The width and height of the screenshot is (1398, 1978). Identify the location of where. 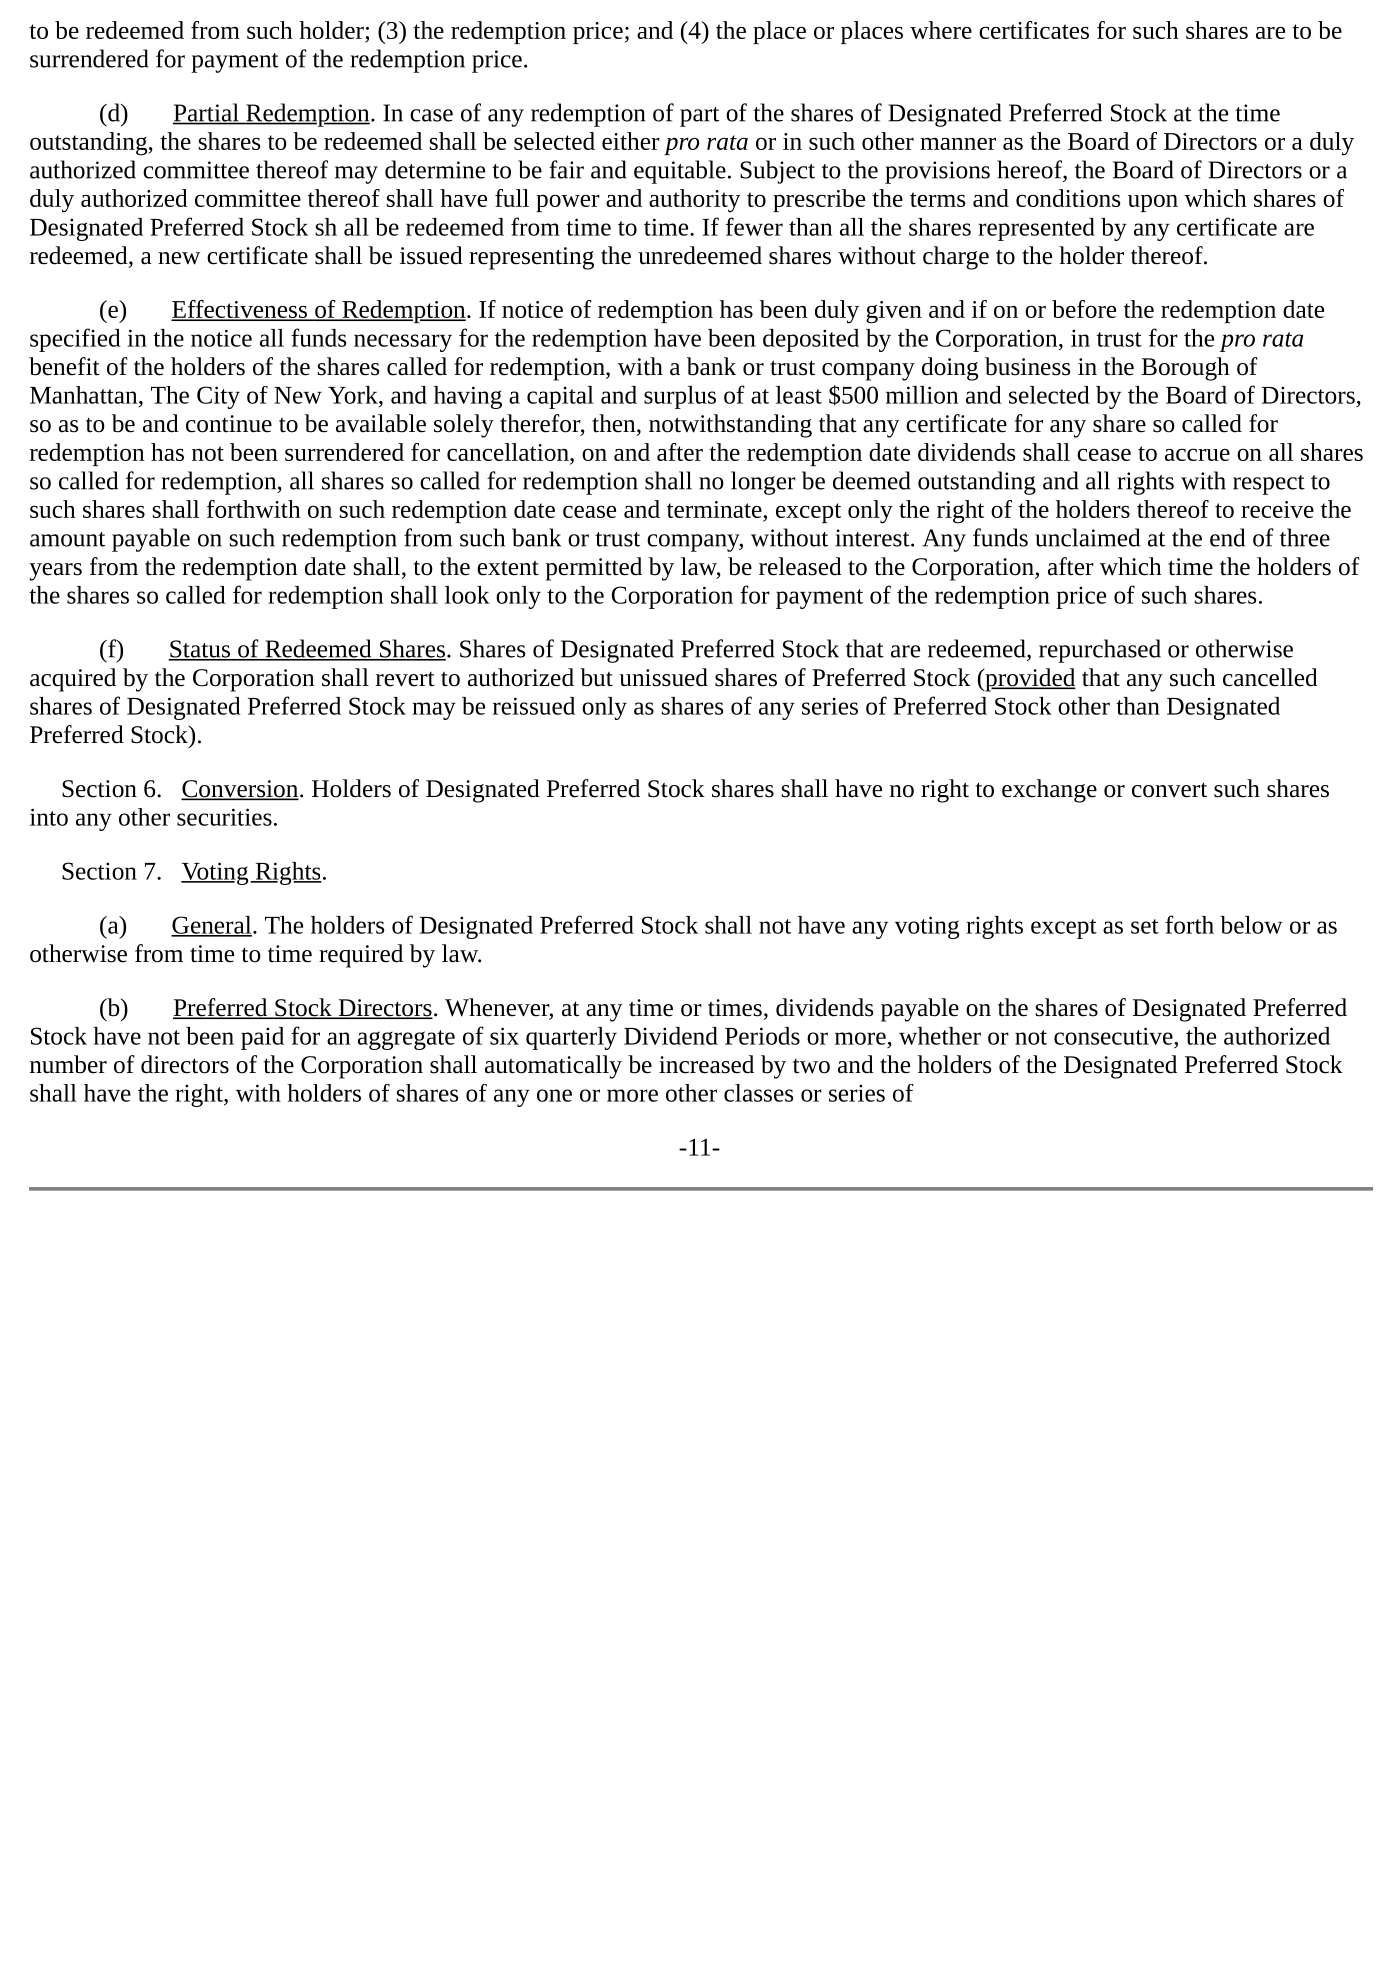
(941, 30).
